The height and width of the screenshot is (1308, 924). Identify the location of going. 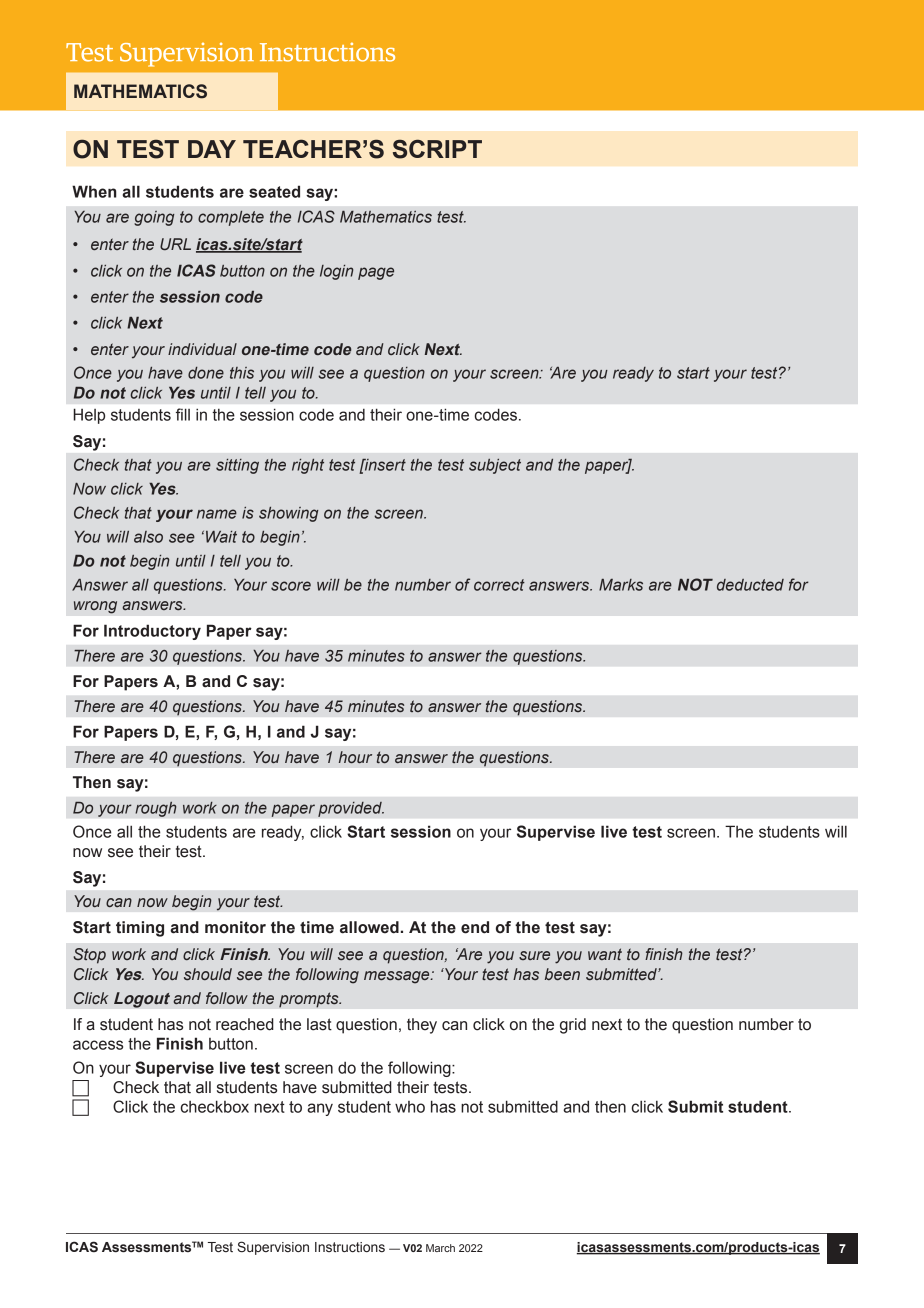
(154, 218).
